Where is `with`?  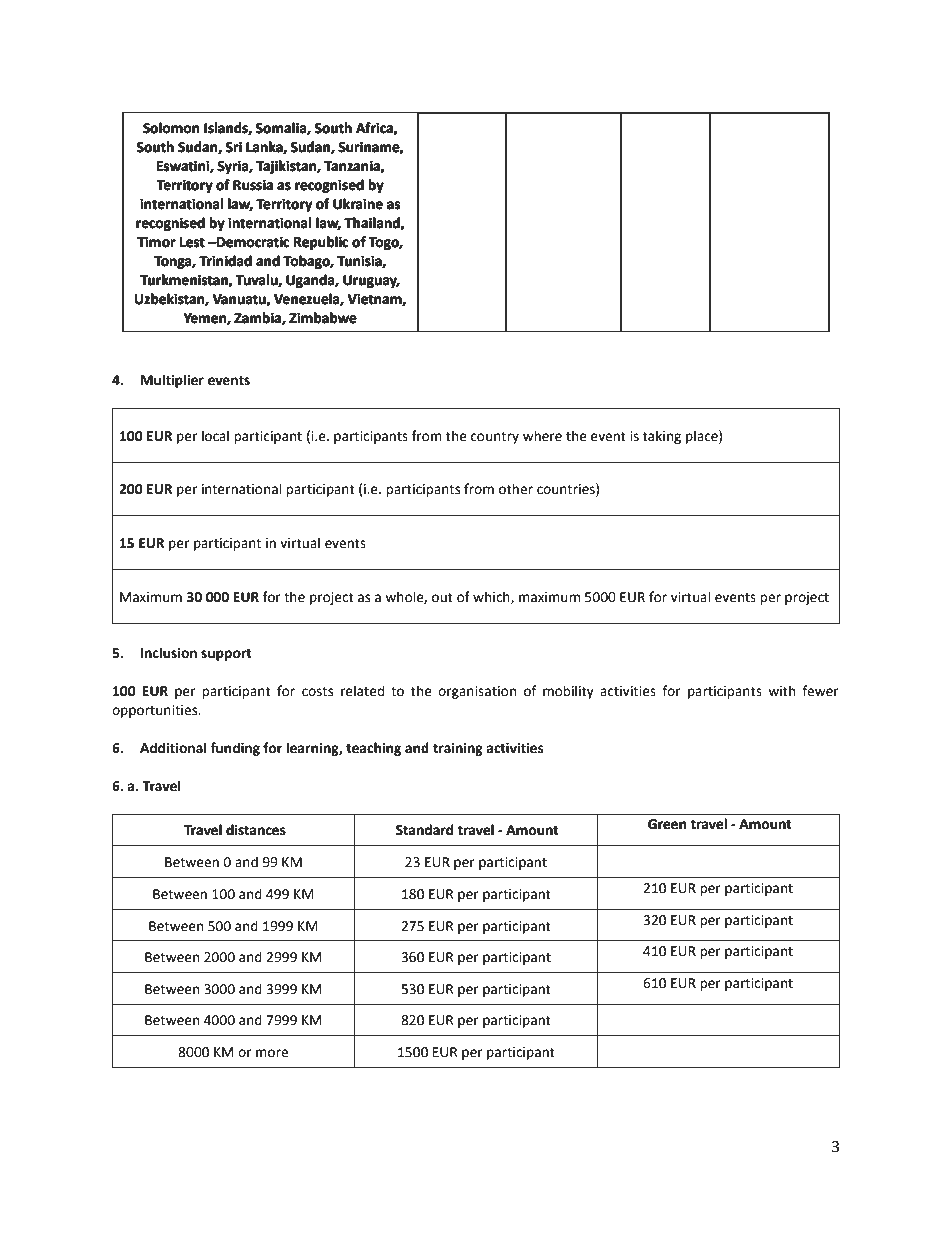
with is located at coordinates (781, 691).
